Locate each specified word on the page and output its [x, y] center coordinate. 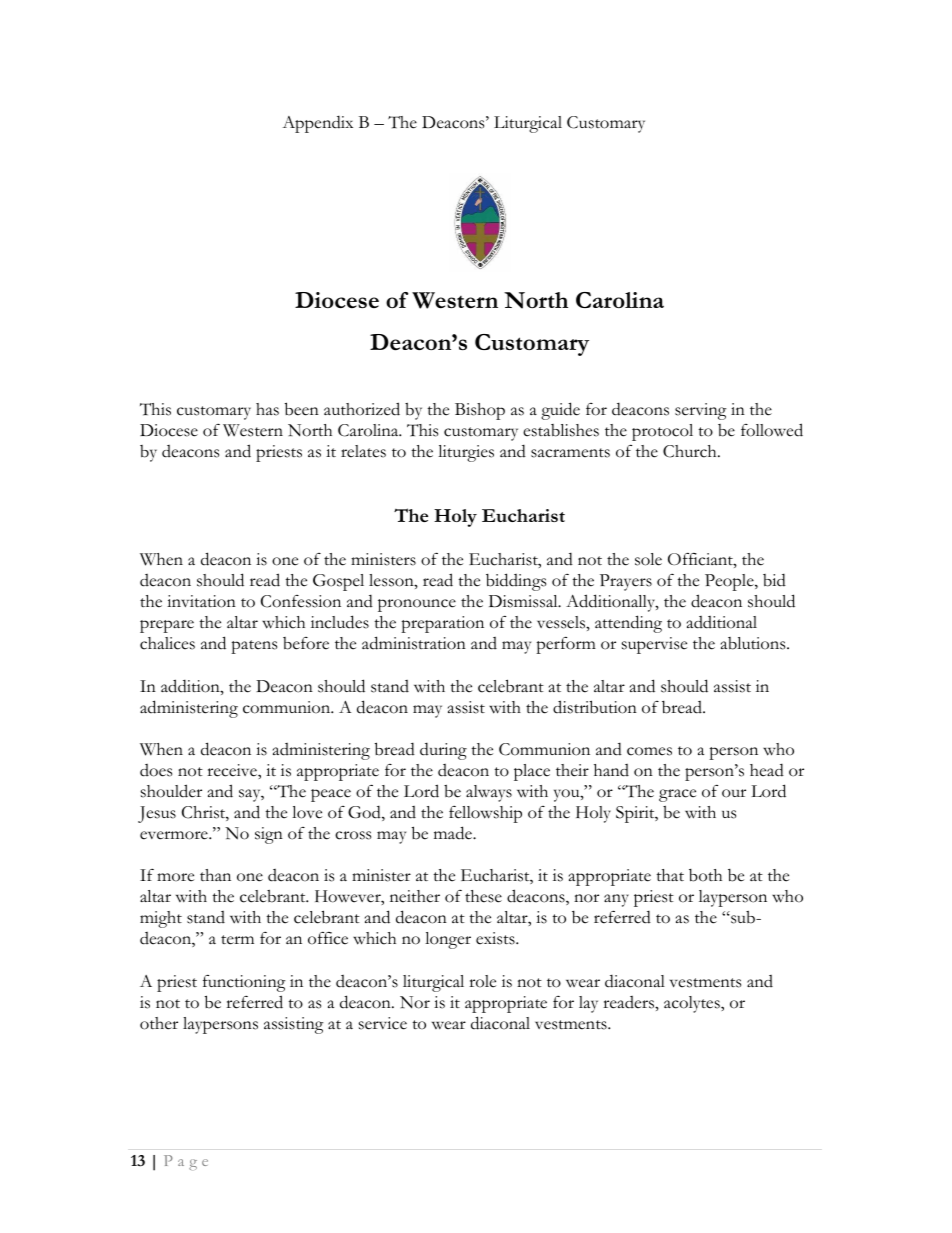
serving [701, 411]
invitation [201, 601]
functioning [244, 983]
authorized [362, 409]
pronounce [417, 605]
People [730, 582]
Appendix [317, 124]
